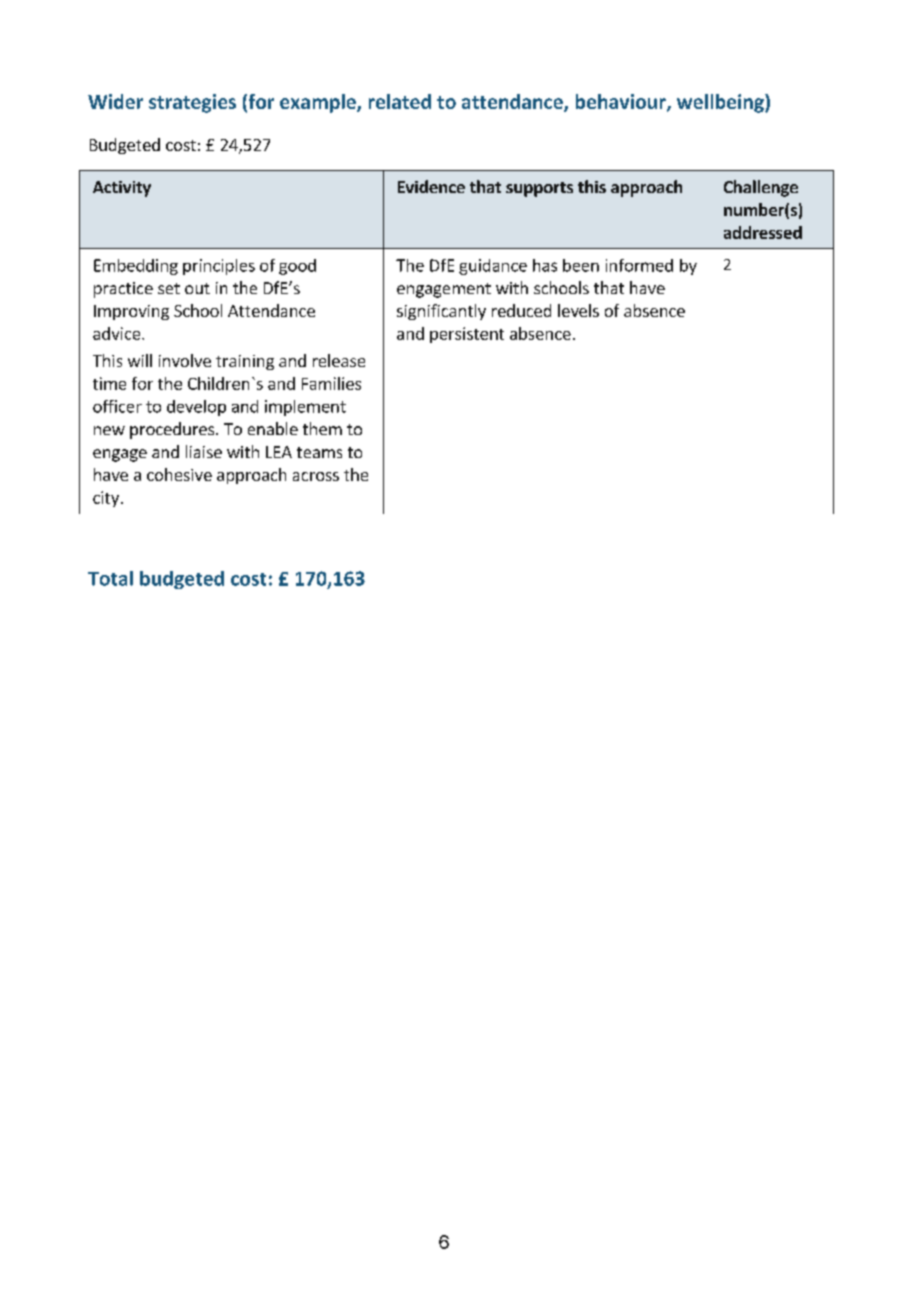 Image resolution: width=924 pixels, height=1308 pixels. I want to click on across, so click(316, 476).
